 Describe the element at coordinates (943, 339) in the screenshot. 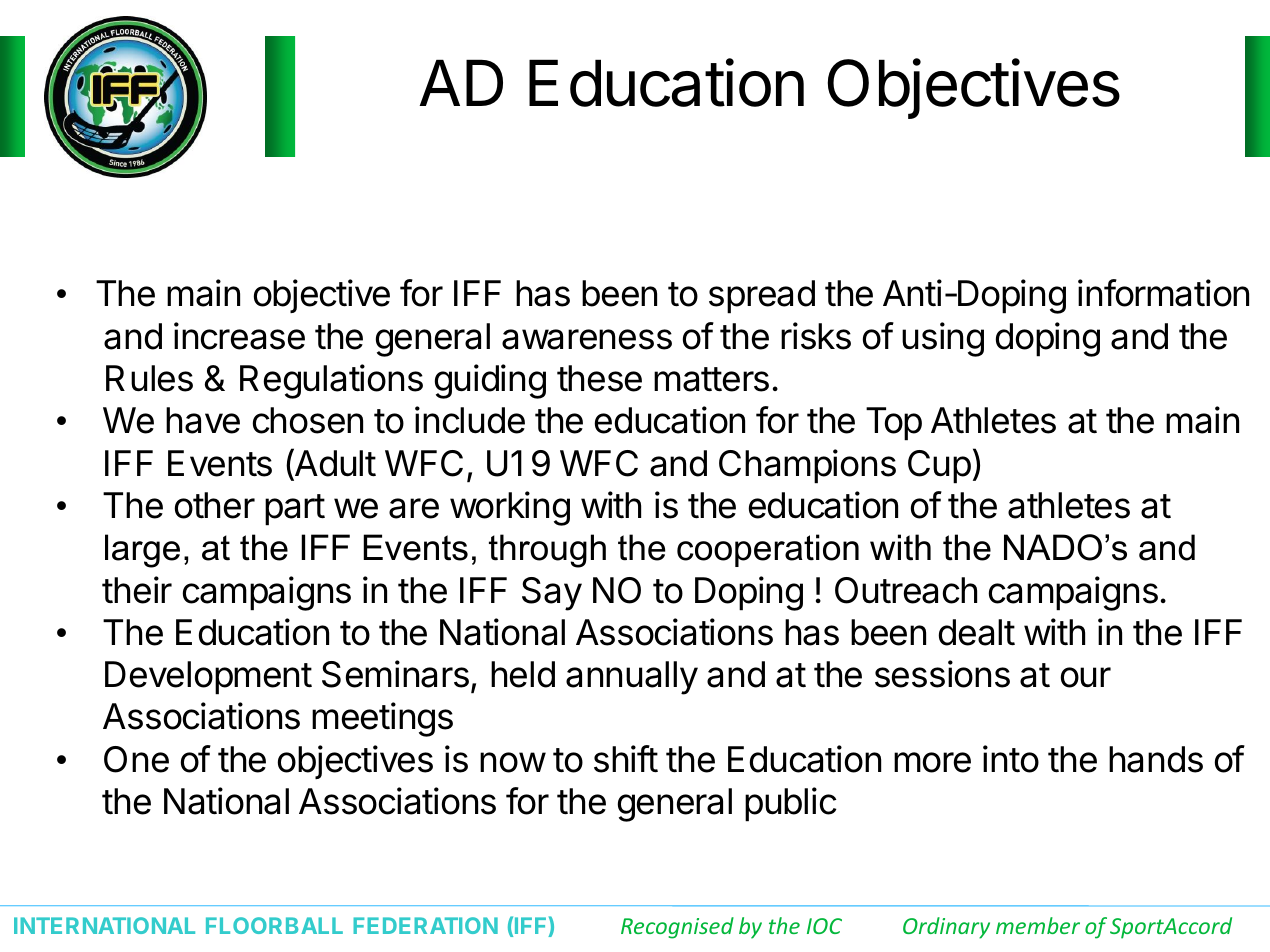

I see `using` at that location.
